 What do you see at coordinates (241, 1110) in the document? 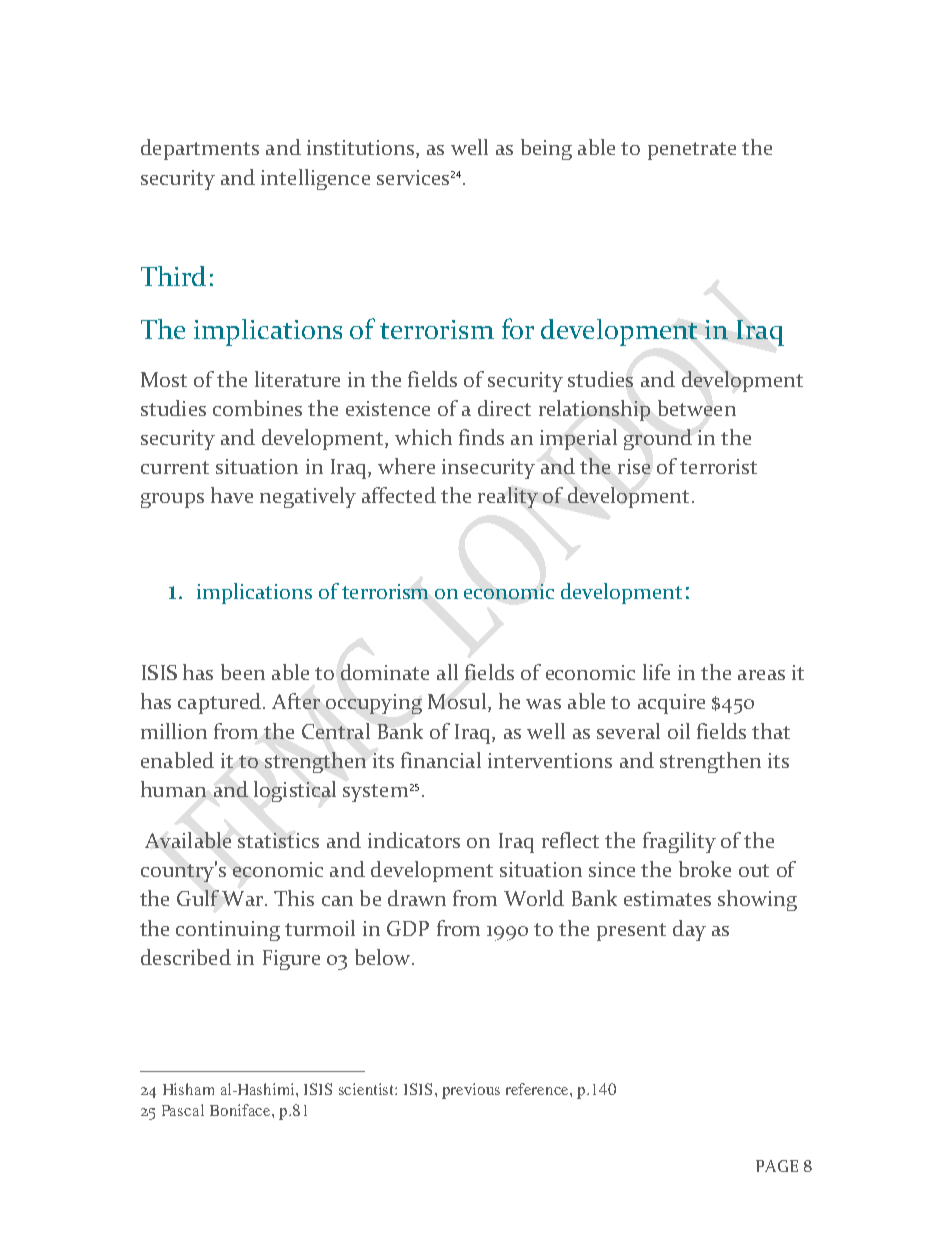
I see `Boniface` at bounding box center [241, 1110].
